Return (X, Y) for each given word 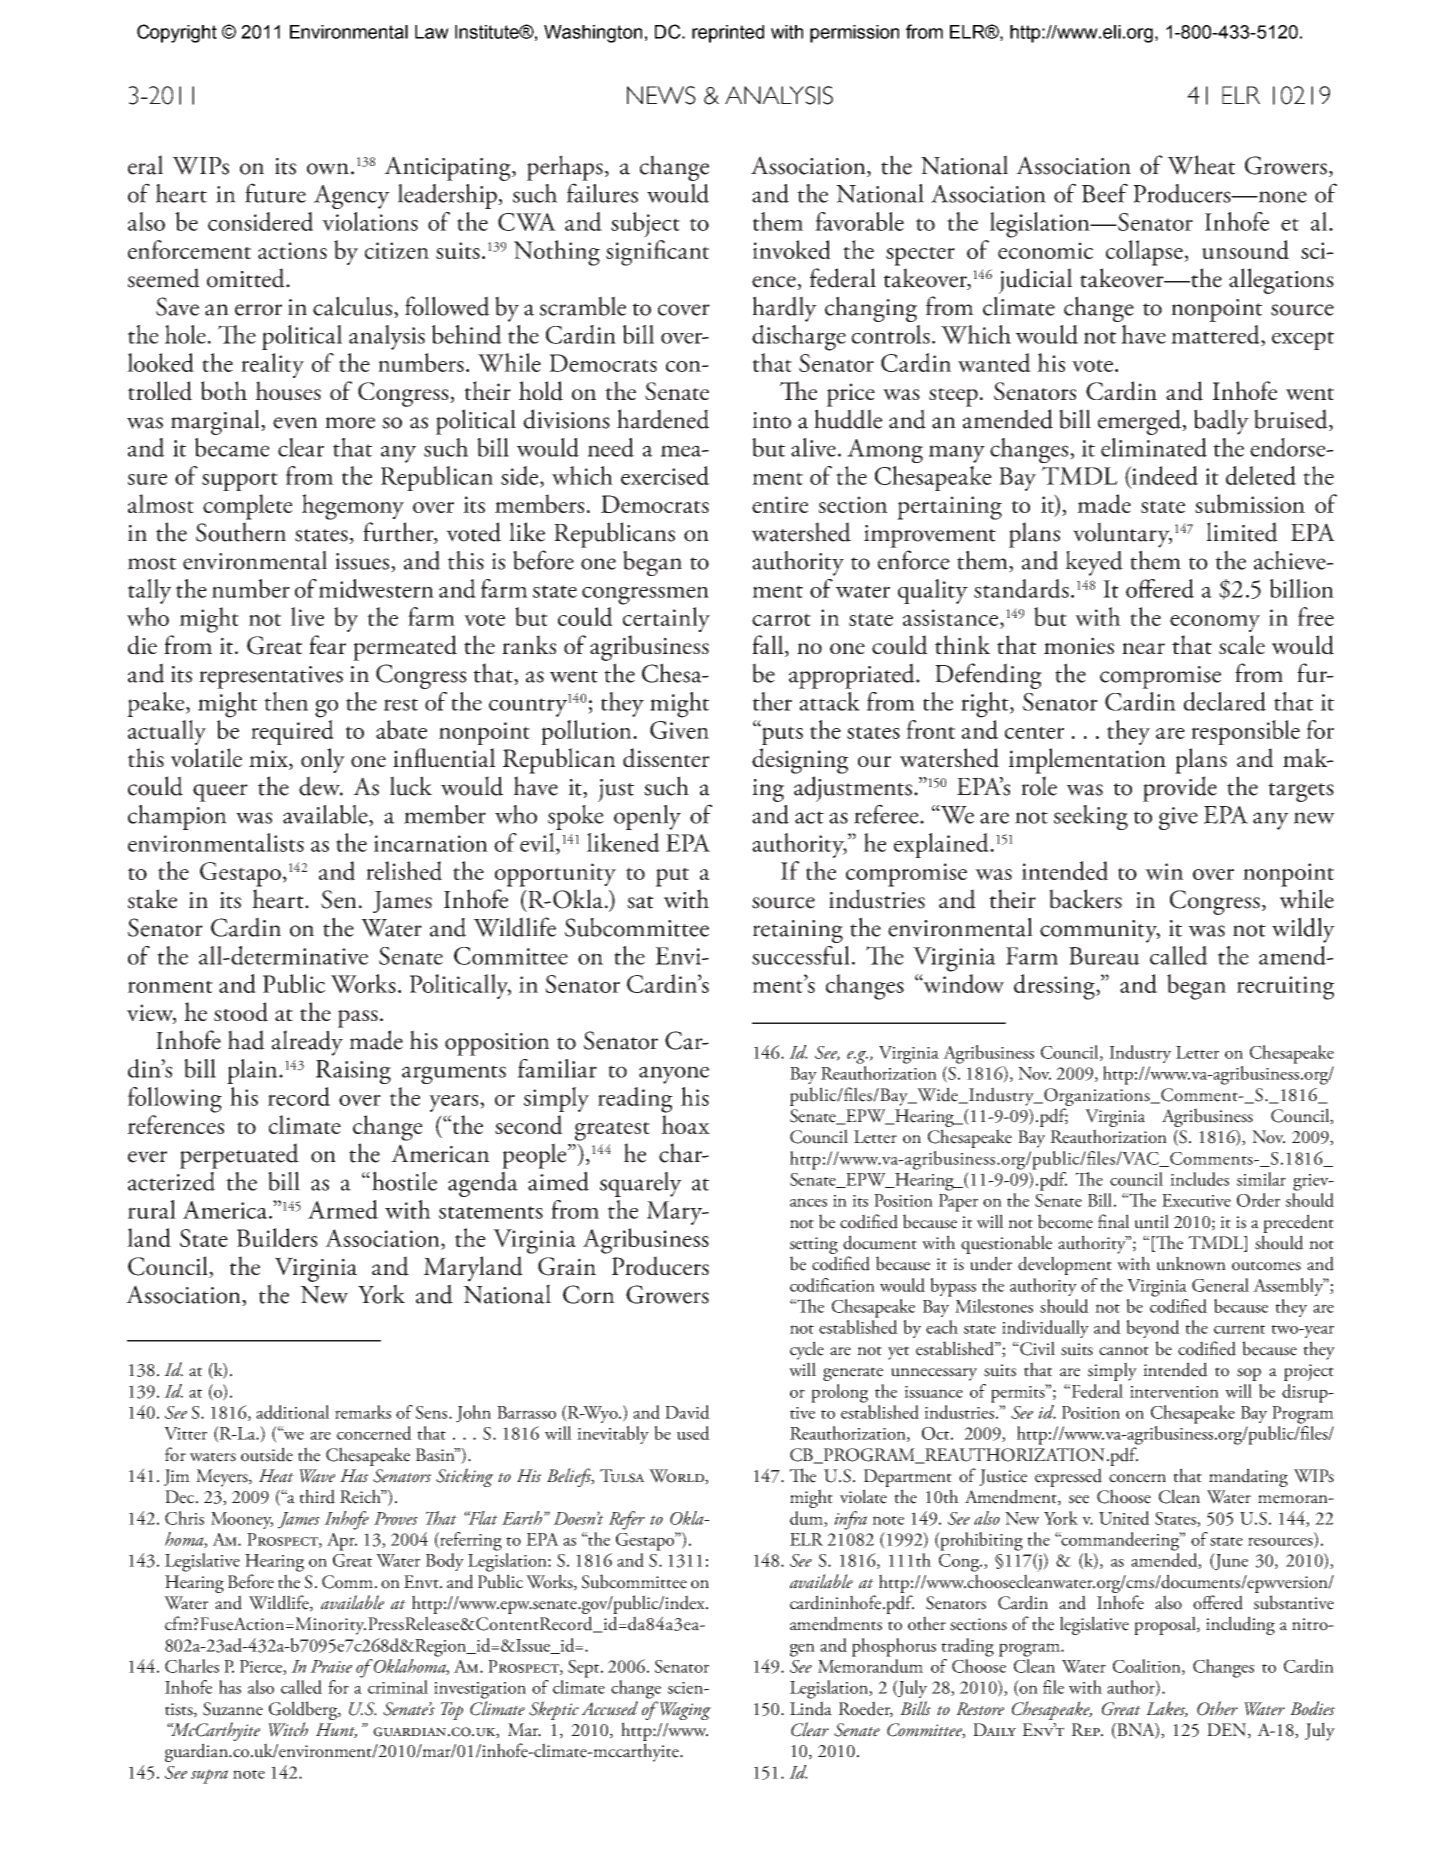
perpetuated (239, 1156)
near (1143, 648)
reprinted (728, 34)
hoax (686, 1124)
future (275, 193)
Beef (1105, 193)
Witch (288, 1729)
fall (769, 646)
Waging (684, 1710)
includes (1199, 1179)
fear (327, 644)
